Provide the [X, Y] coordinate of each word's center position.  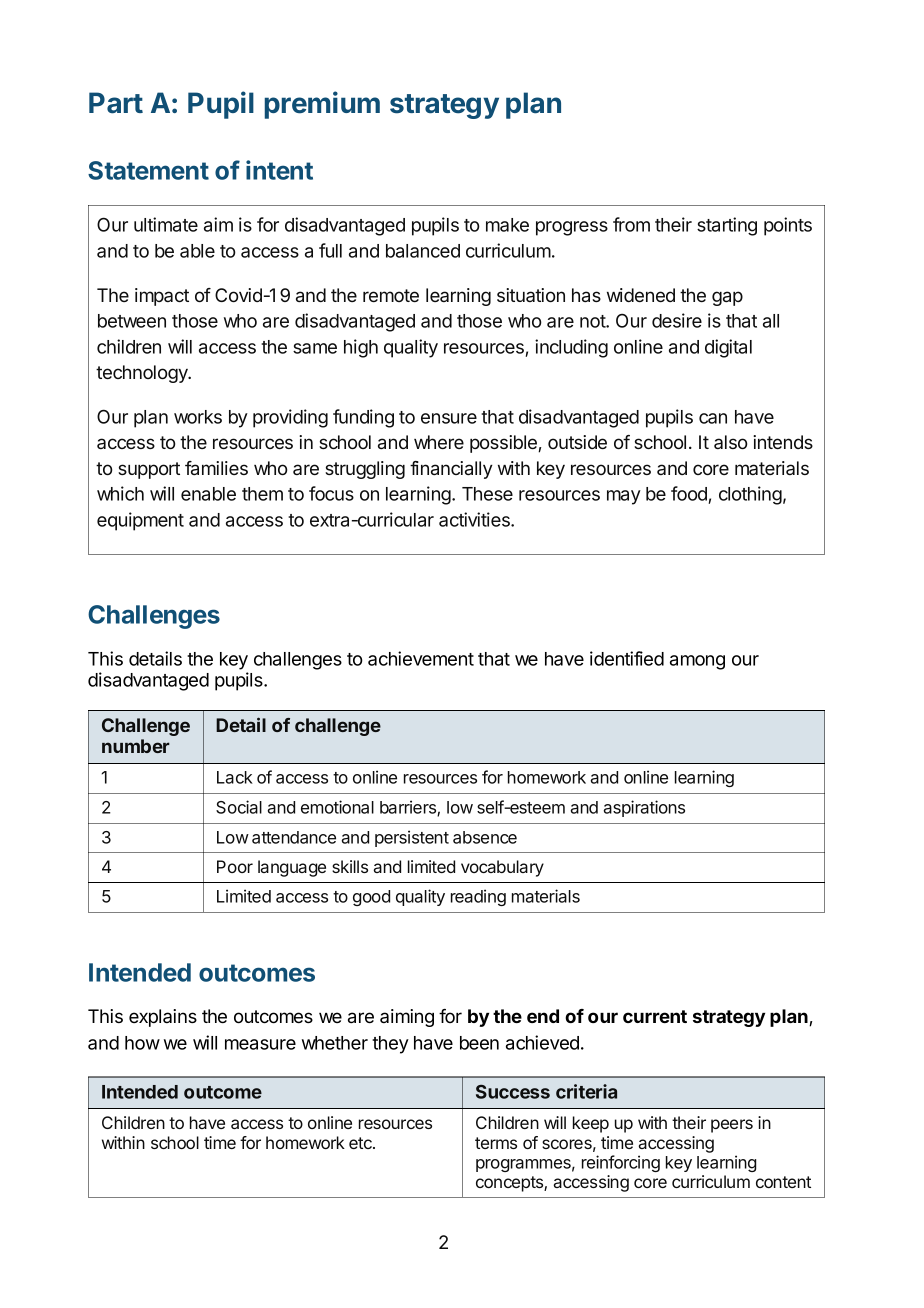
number [136, 746]
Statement [148, 170]
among [697, 662]
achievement [421, 658]
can [713, 418]
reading [478, 897]
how [142, 1043]
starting [727, 226]
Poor [235, 866]
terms [496, 1143]
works [198, 417]
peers [732, 1126]
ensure [449, 418]
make [507, 225]
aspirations [644, 808]
